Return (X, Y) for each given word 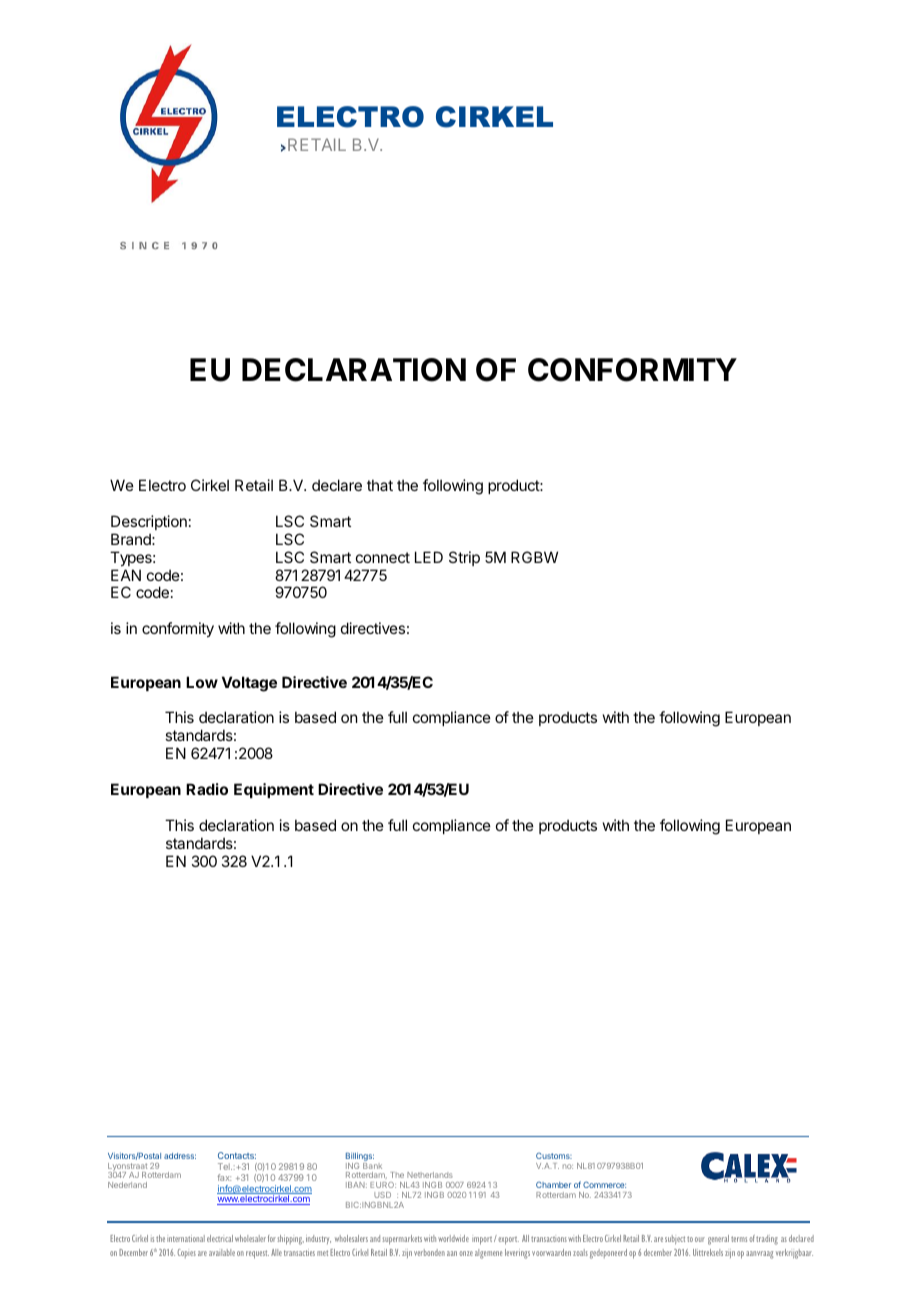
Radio (207, 789)
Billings (360, 1158)
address (180, 1156)
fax (224, 1177)
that (380, 485)
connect (383, 557)
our (700, 1239)
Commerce (604, 1184)
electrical (220, 1238)
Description (149, 522)
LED (429, 557)
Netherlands (430, 1175)
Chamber (553, 1185)
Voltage (249, 684)
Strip (464, 558)
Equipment (274, 790)
